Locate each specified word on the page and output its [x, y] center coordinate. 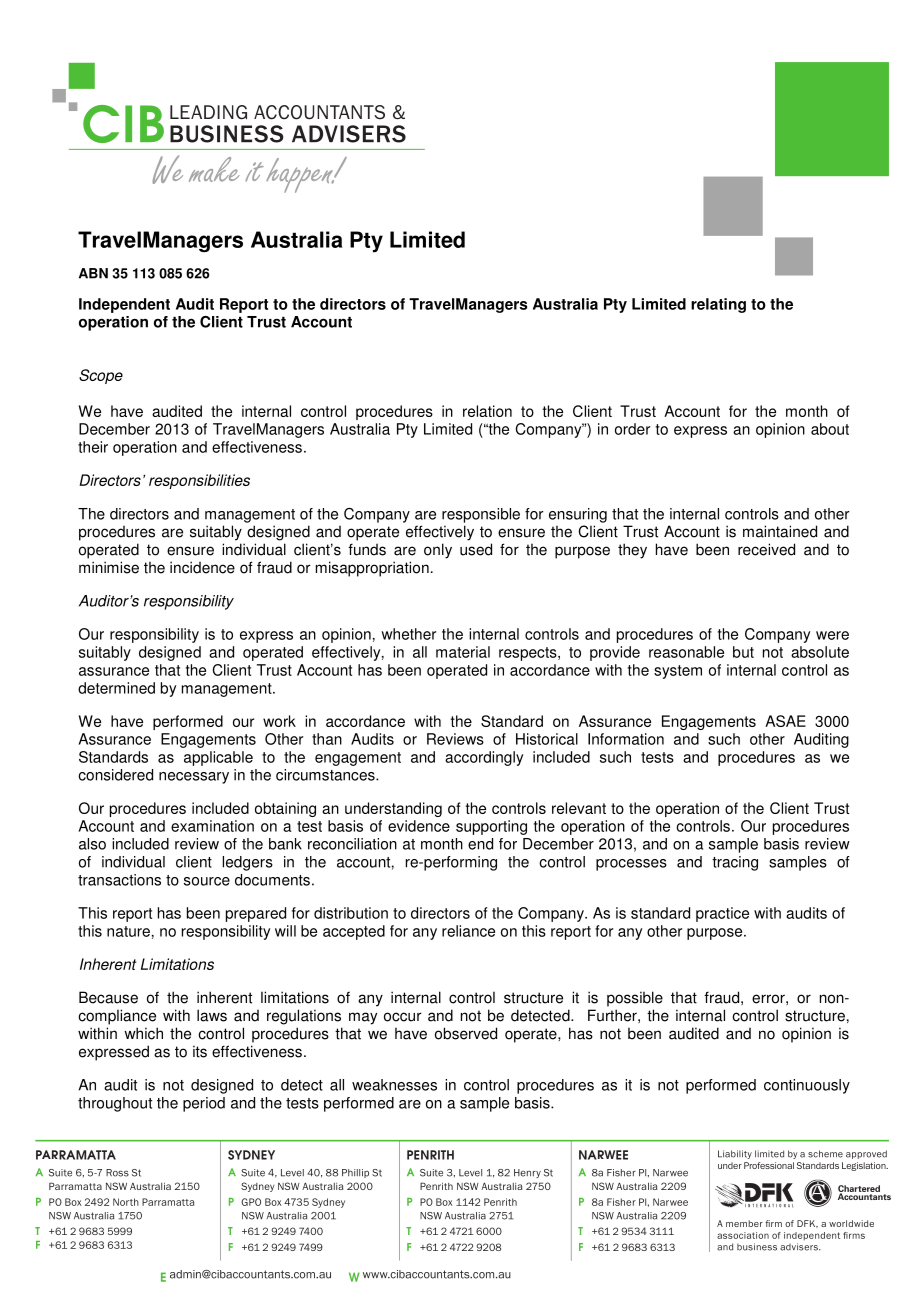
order [632, 429]
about [830, 429]
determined [116, 688]
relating [718, 305]
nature [128, 931]
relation [487, 411]
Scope [101, 376]
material [463, 652]
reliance [468, 931]
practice [722, 914]
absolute [820, 652]
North [126, 1202]
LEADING [208, 112]
